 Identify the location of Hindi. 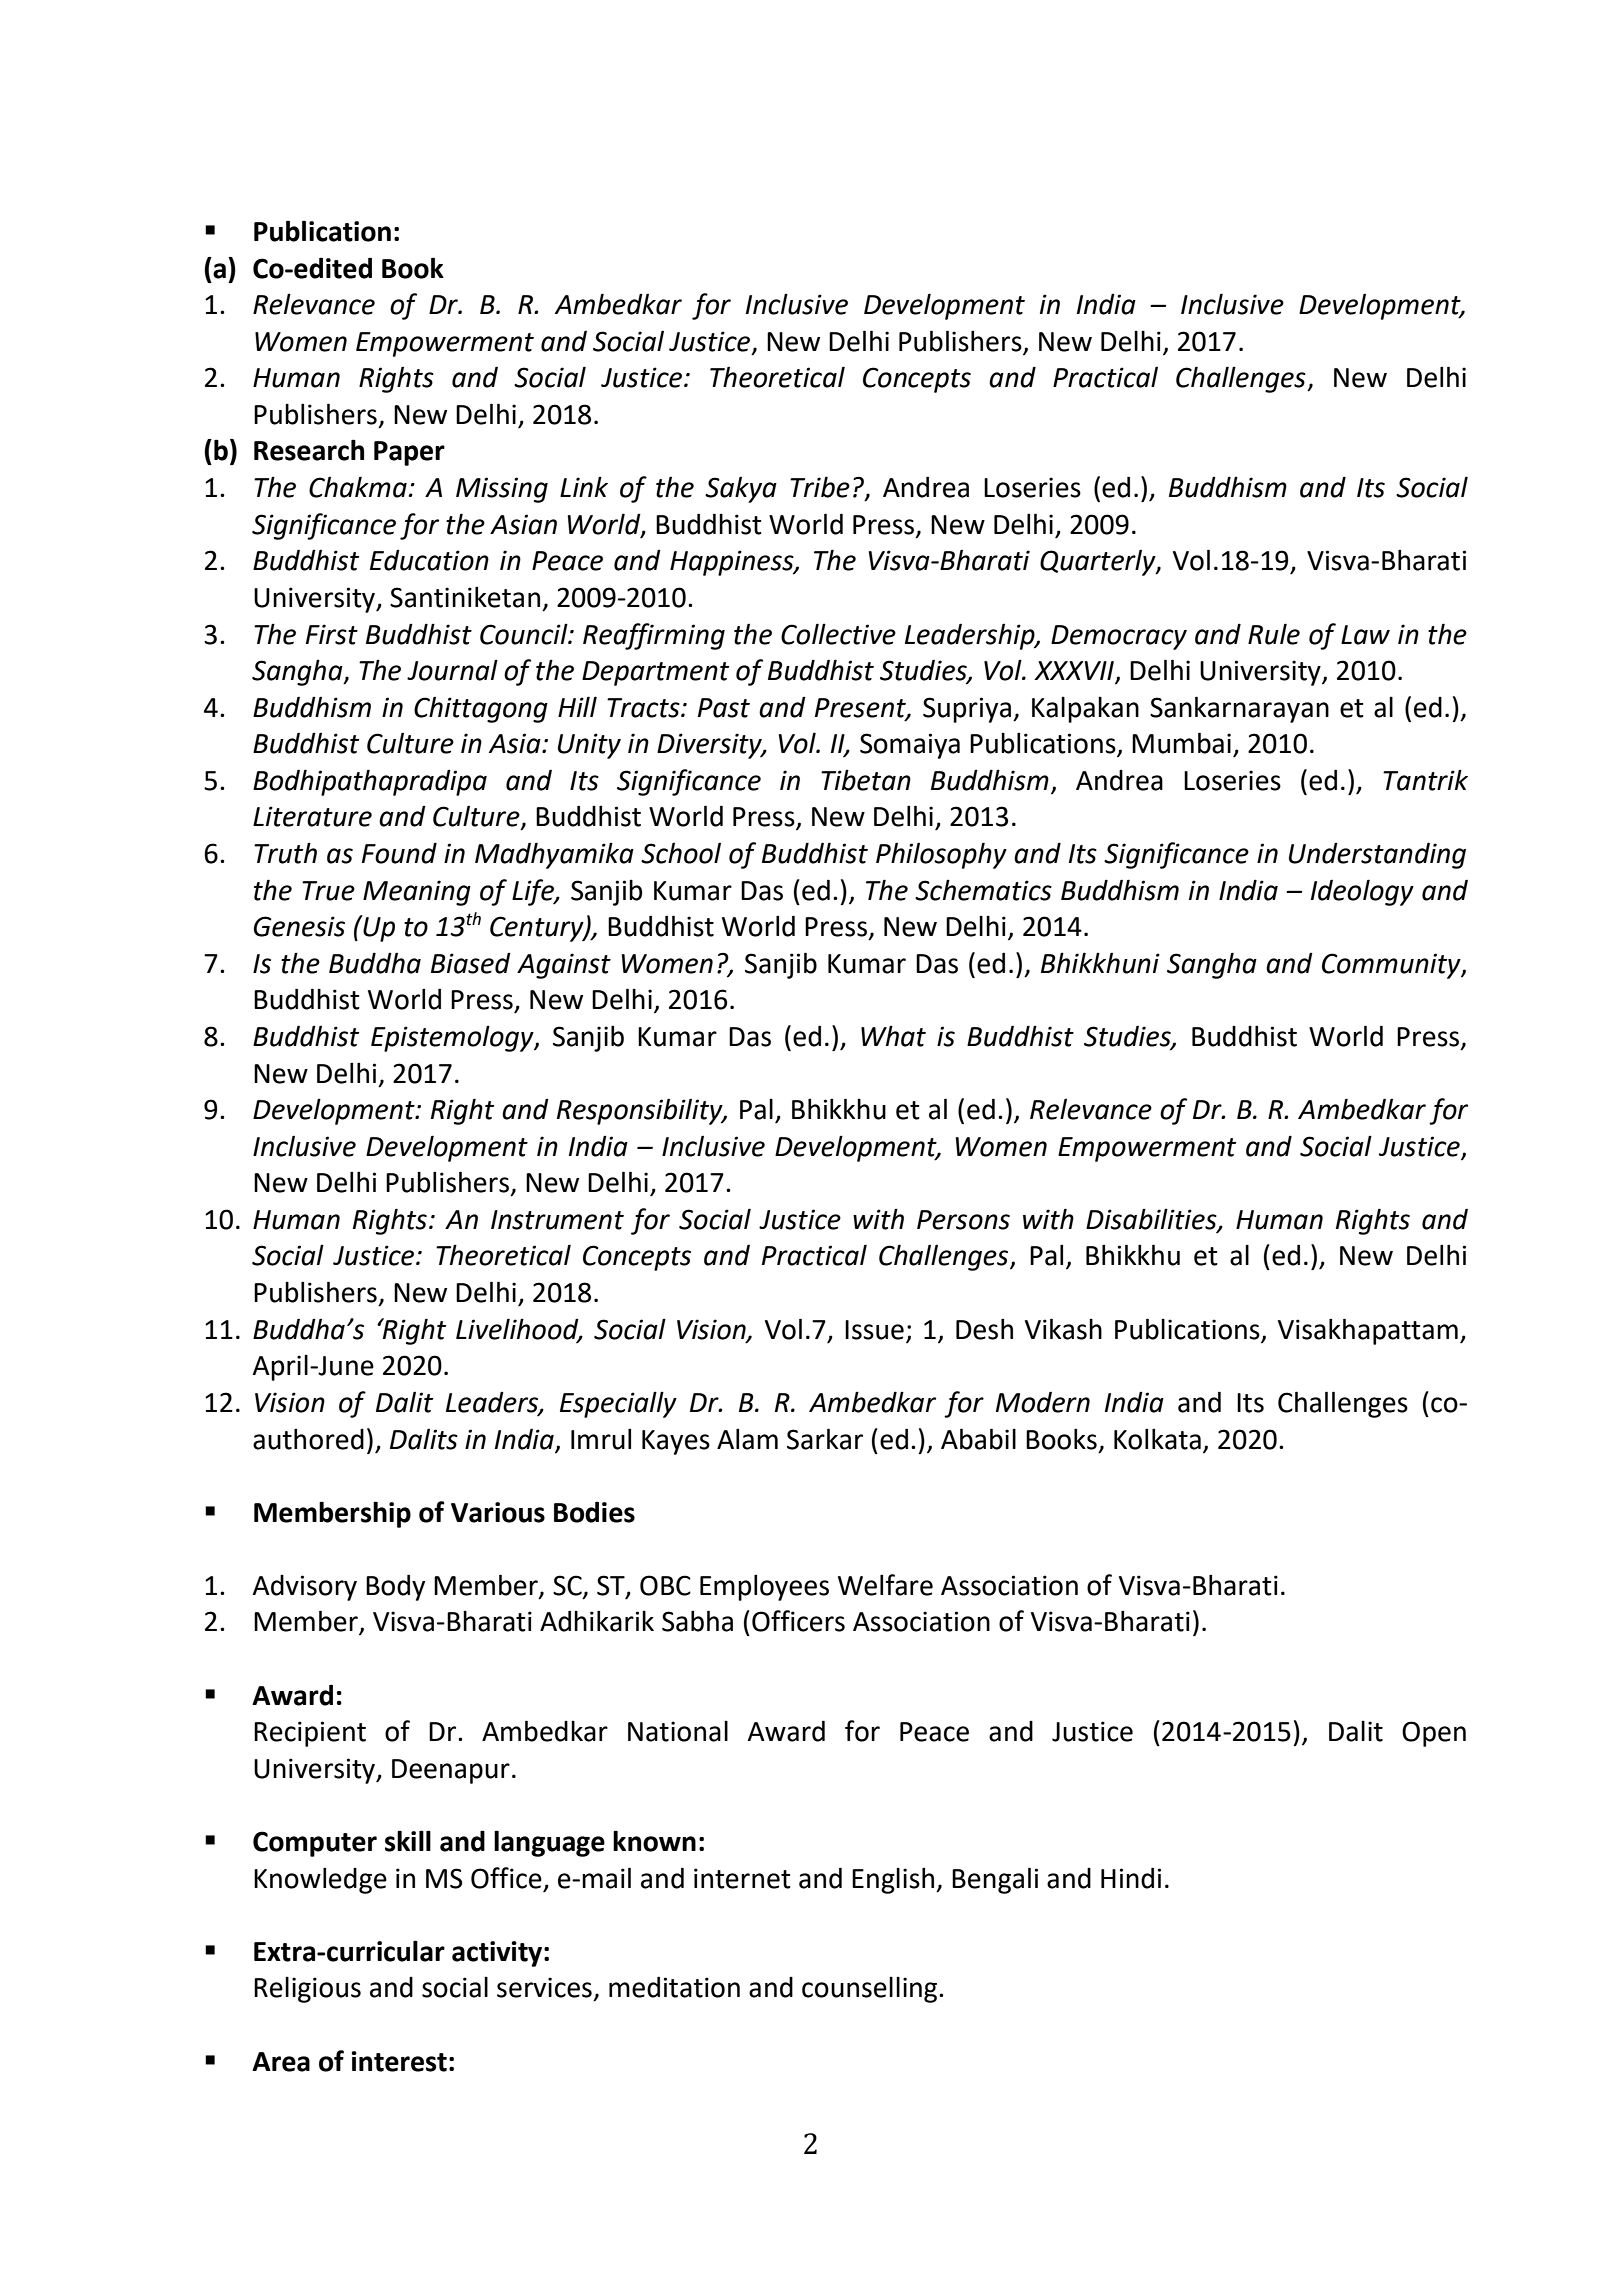
(1131, 1878).
